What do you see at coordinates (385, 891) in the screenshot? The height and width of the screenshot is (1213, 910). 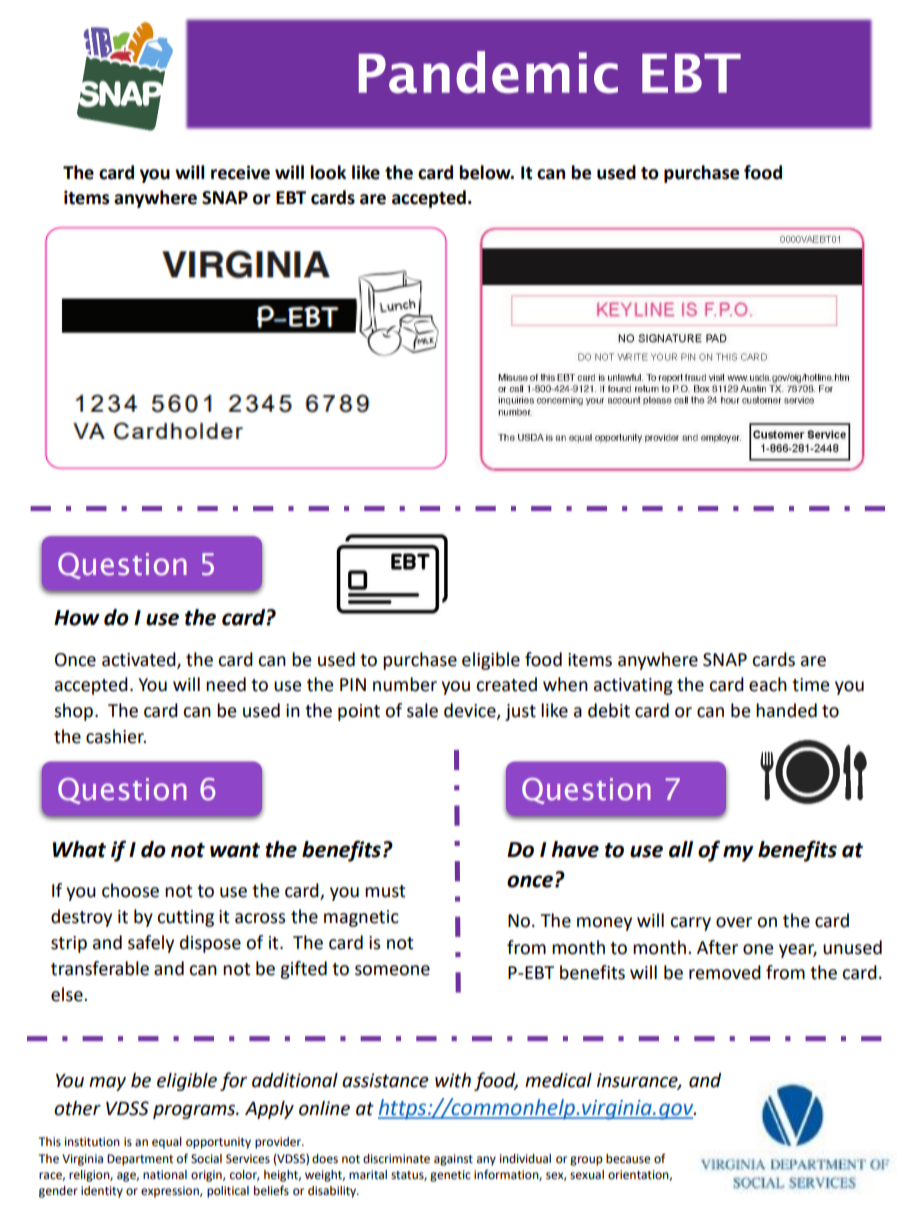 I see `must` at bounding box center [385, 891].
